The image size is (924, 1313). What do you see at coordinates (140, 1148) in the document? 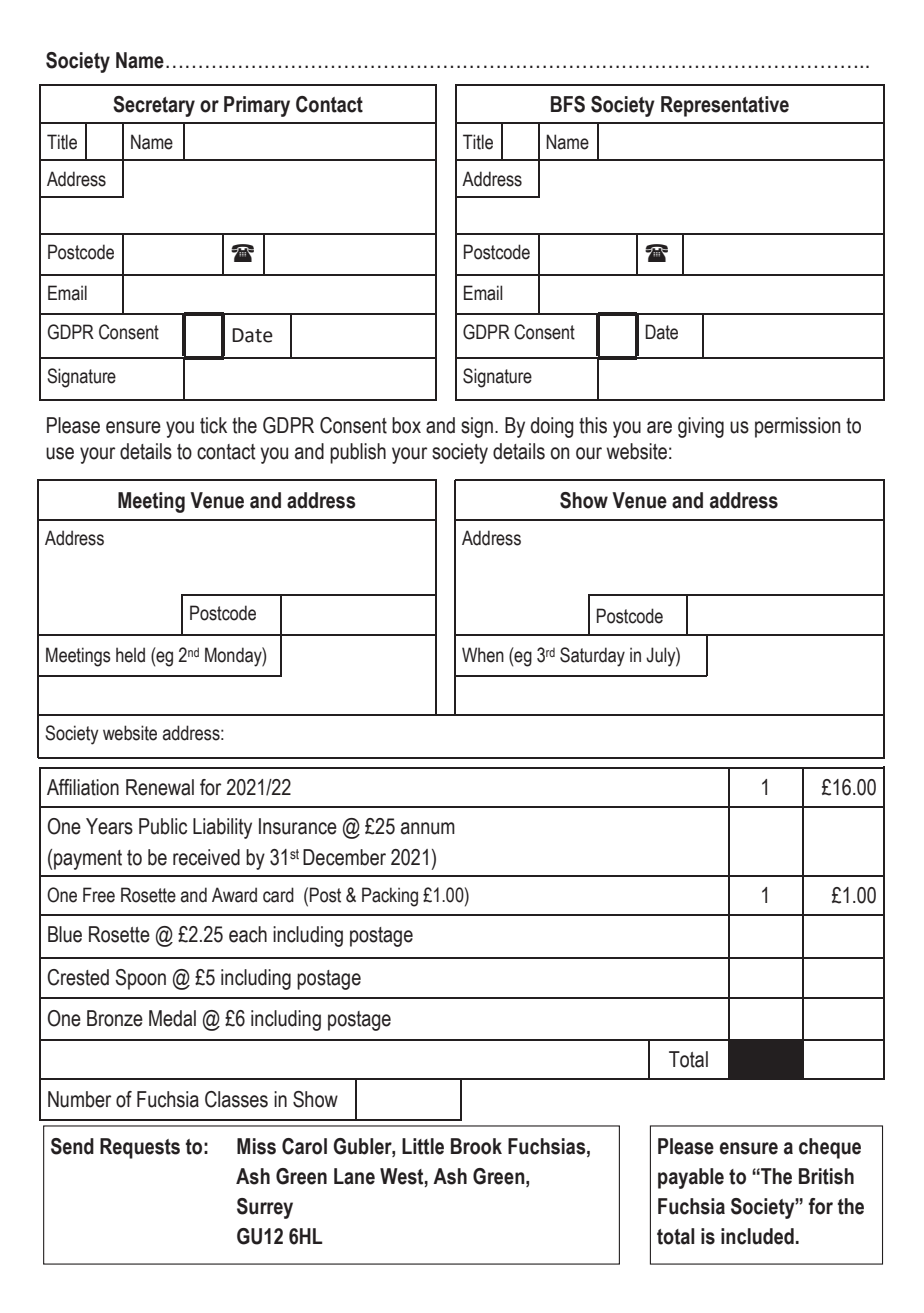
I see `Requests` at bounding box center [140, 1148].
